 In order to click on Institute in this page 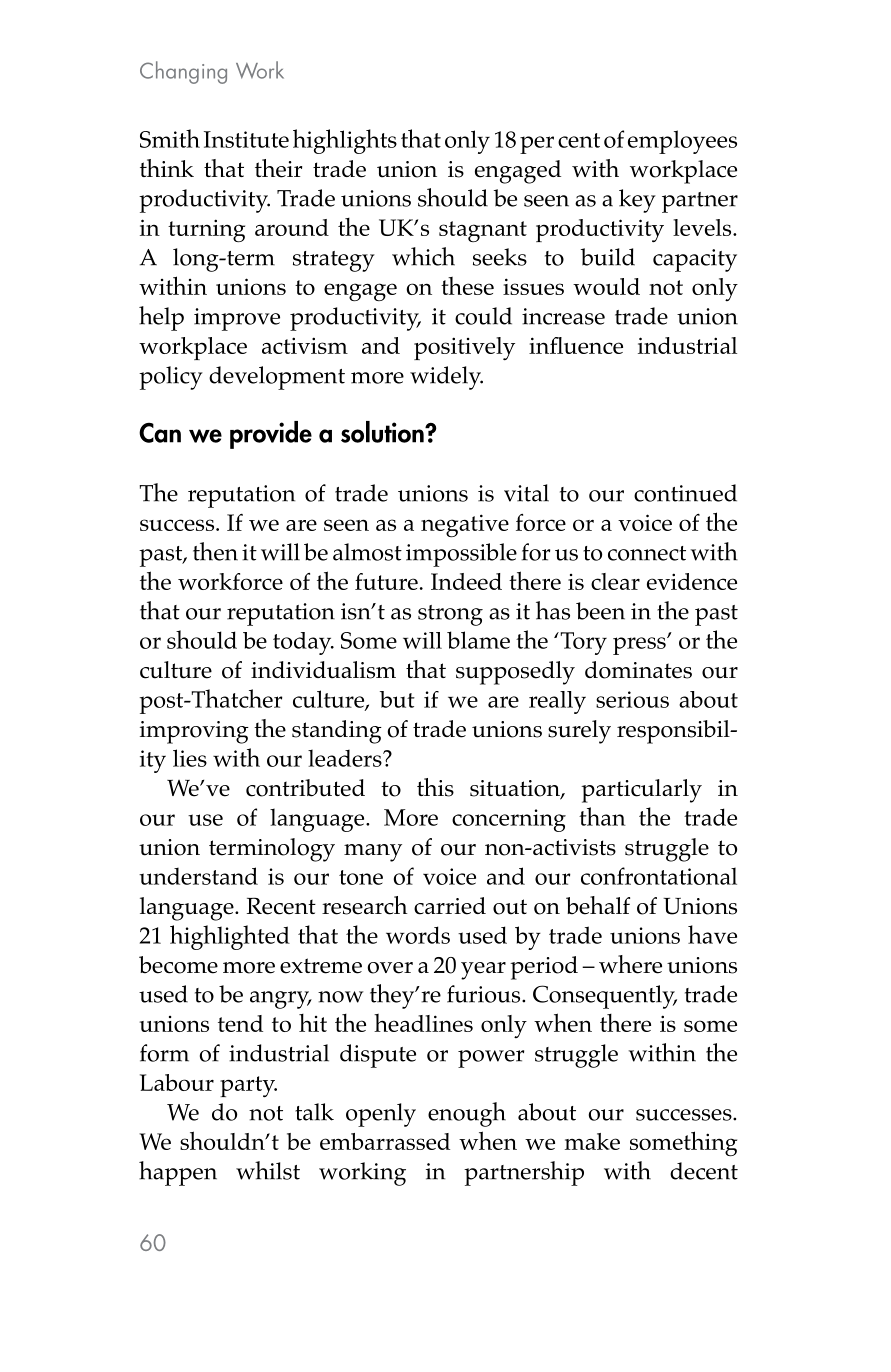, I will do `click(246, 139)`.
